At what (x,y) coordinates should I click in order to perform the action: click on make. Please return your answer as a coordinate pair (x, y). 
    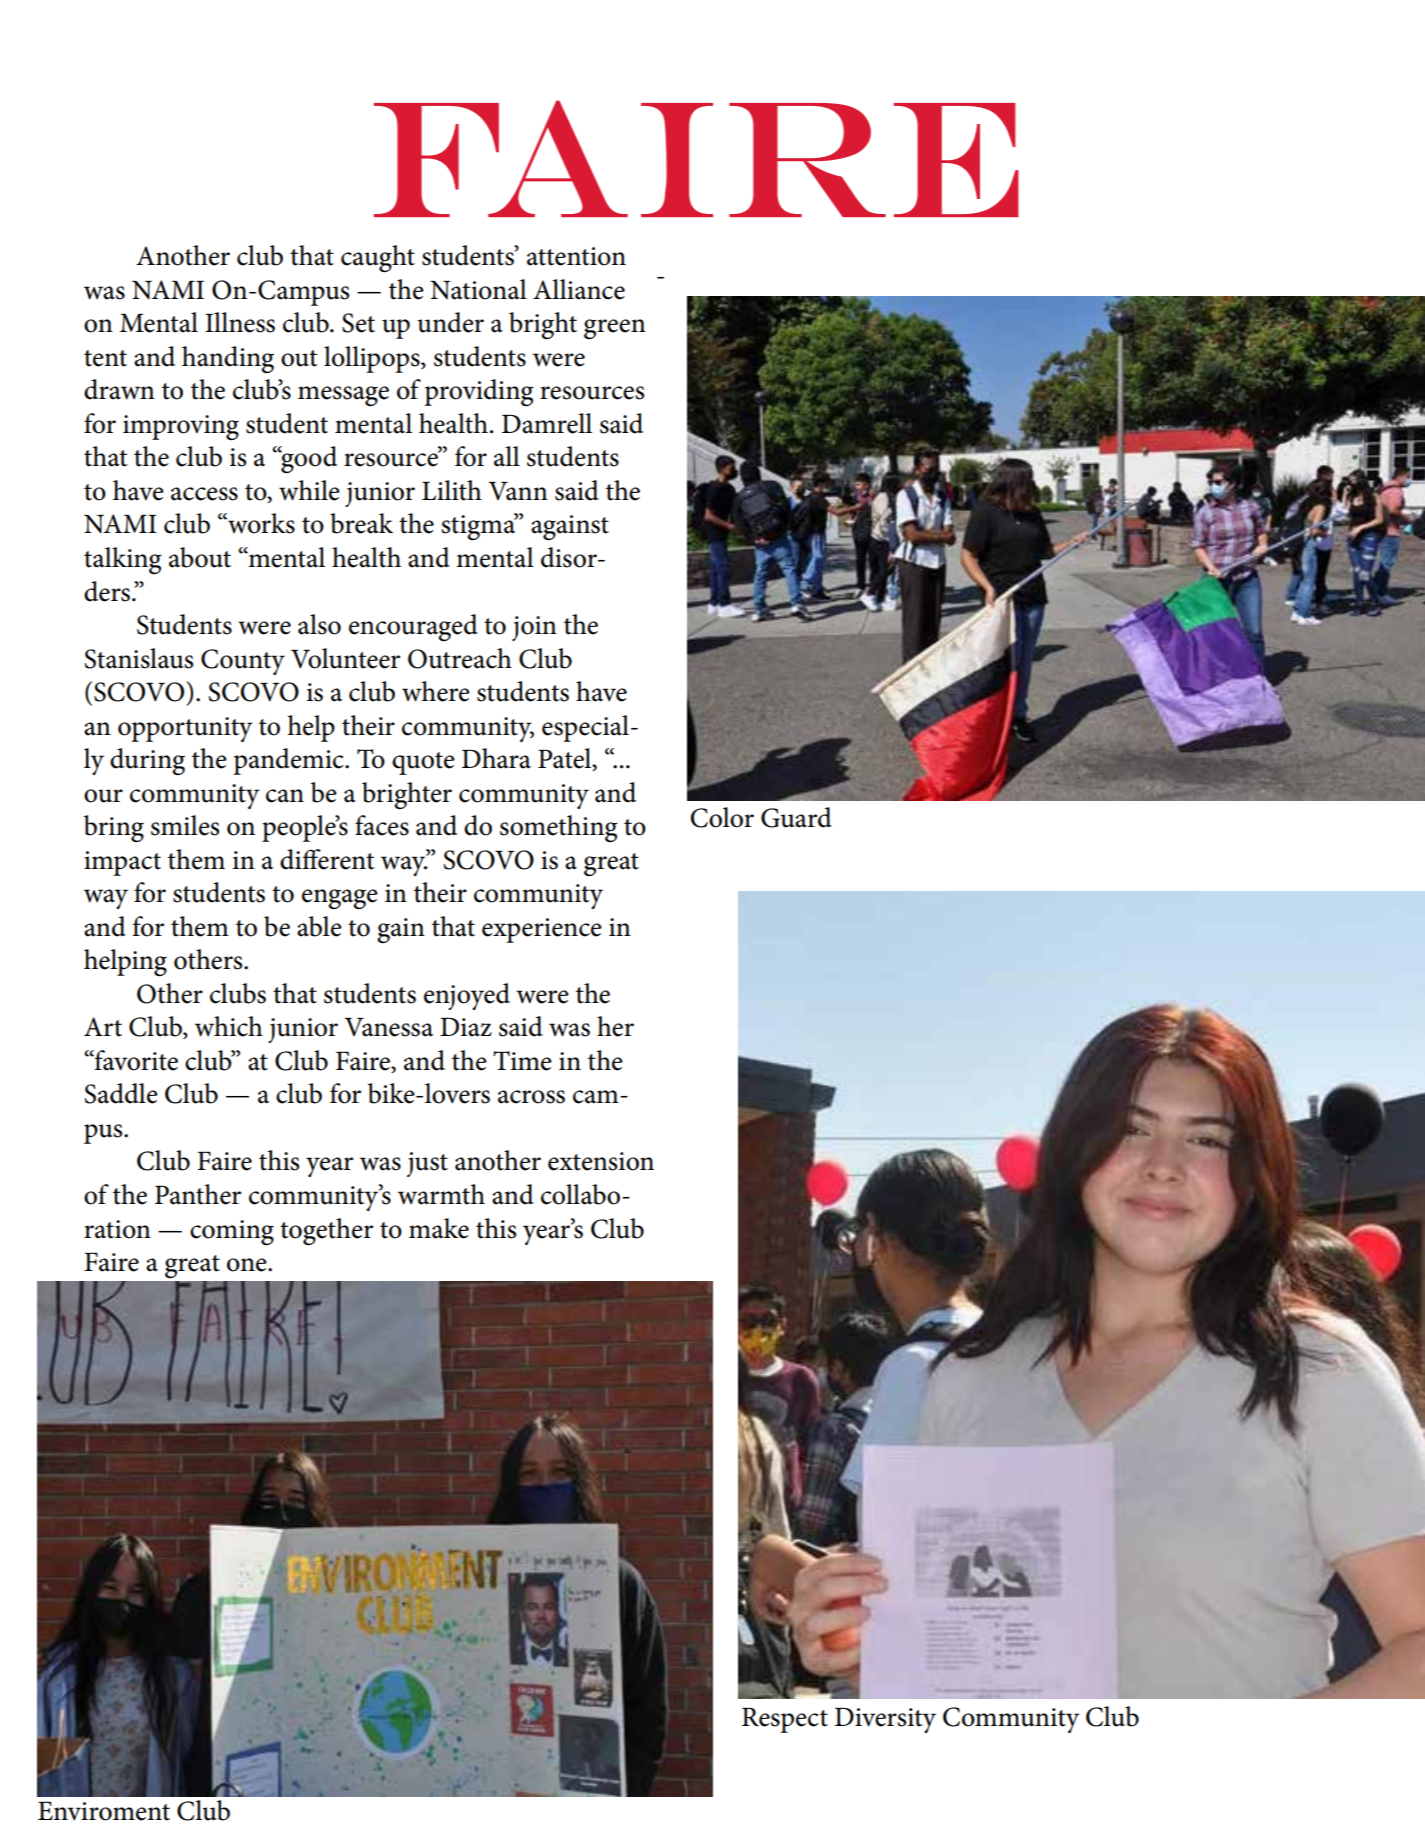
    Looking at the image, I should click on (439, 1228).
